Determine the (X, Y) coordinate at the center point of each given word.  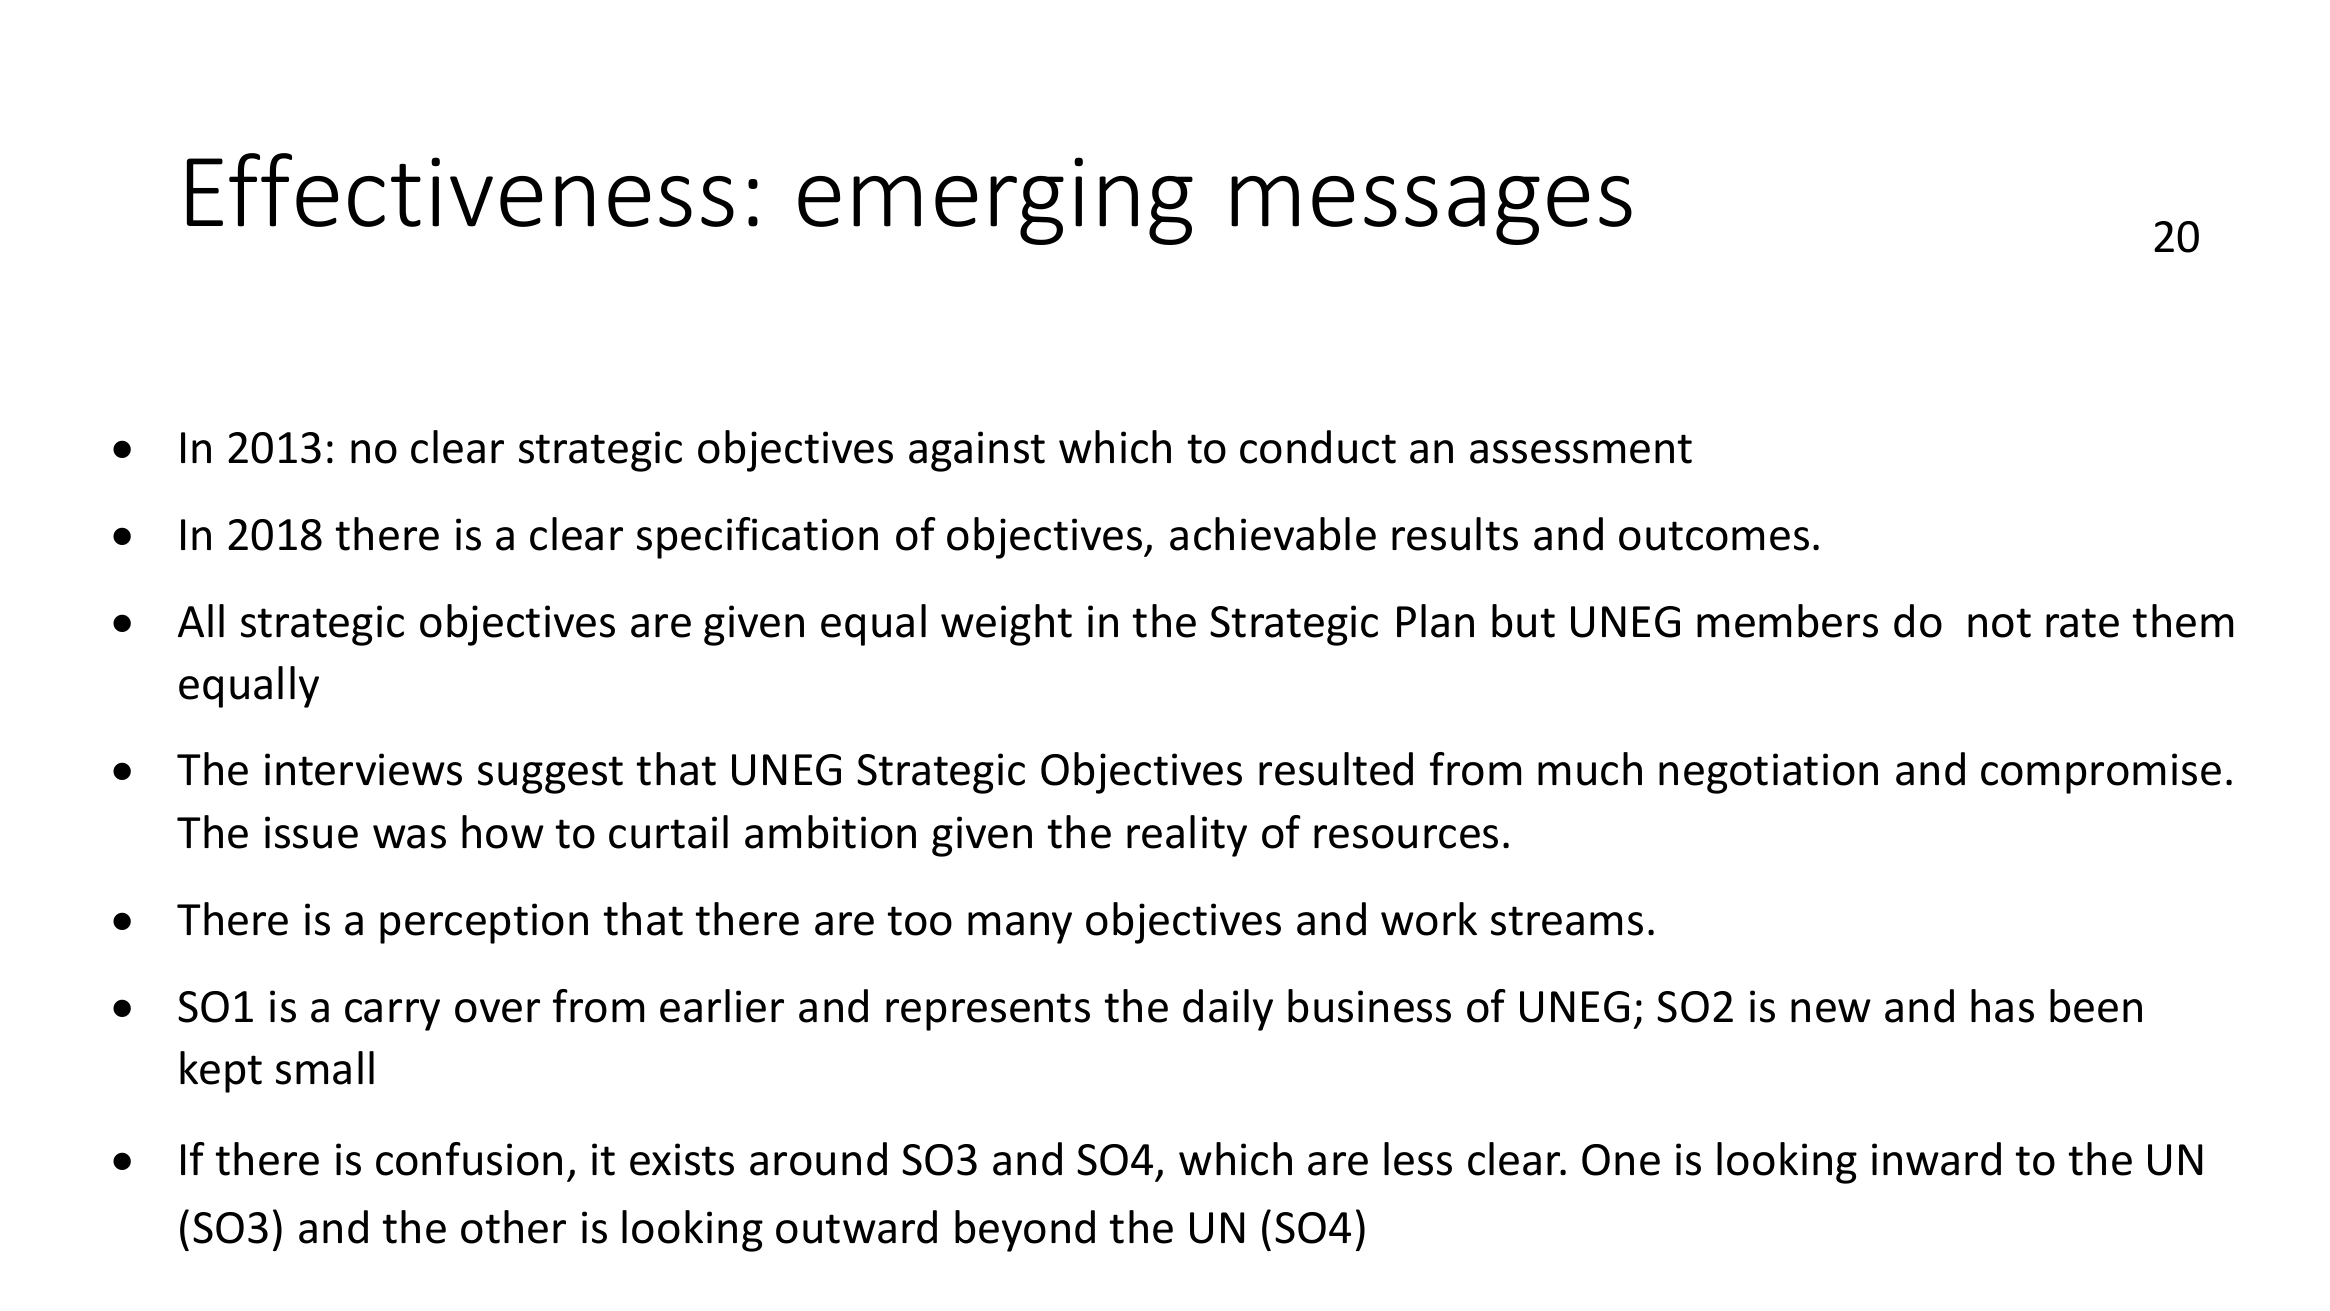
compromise (2101, 773)
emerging (995, 201)
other (513, 1227)
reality (1187, 836)
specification (757, 538)
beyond (1025, 1231)
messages (1431, 210)
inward (1936, 1159)
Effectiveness (460, 190)
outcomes (1714, 536)
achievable (1273, 534)
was (409, 837)
